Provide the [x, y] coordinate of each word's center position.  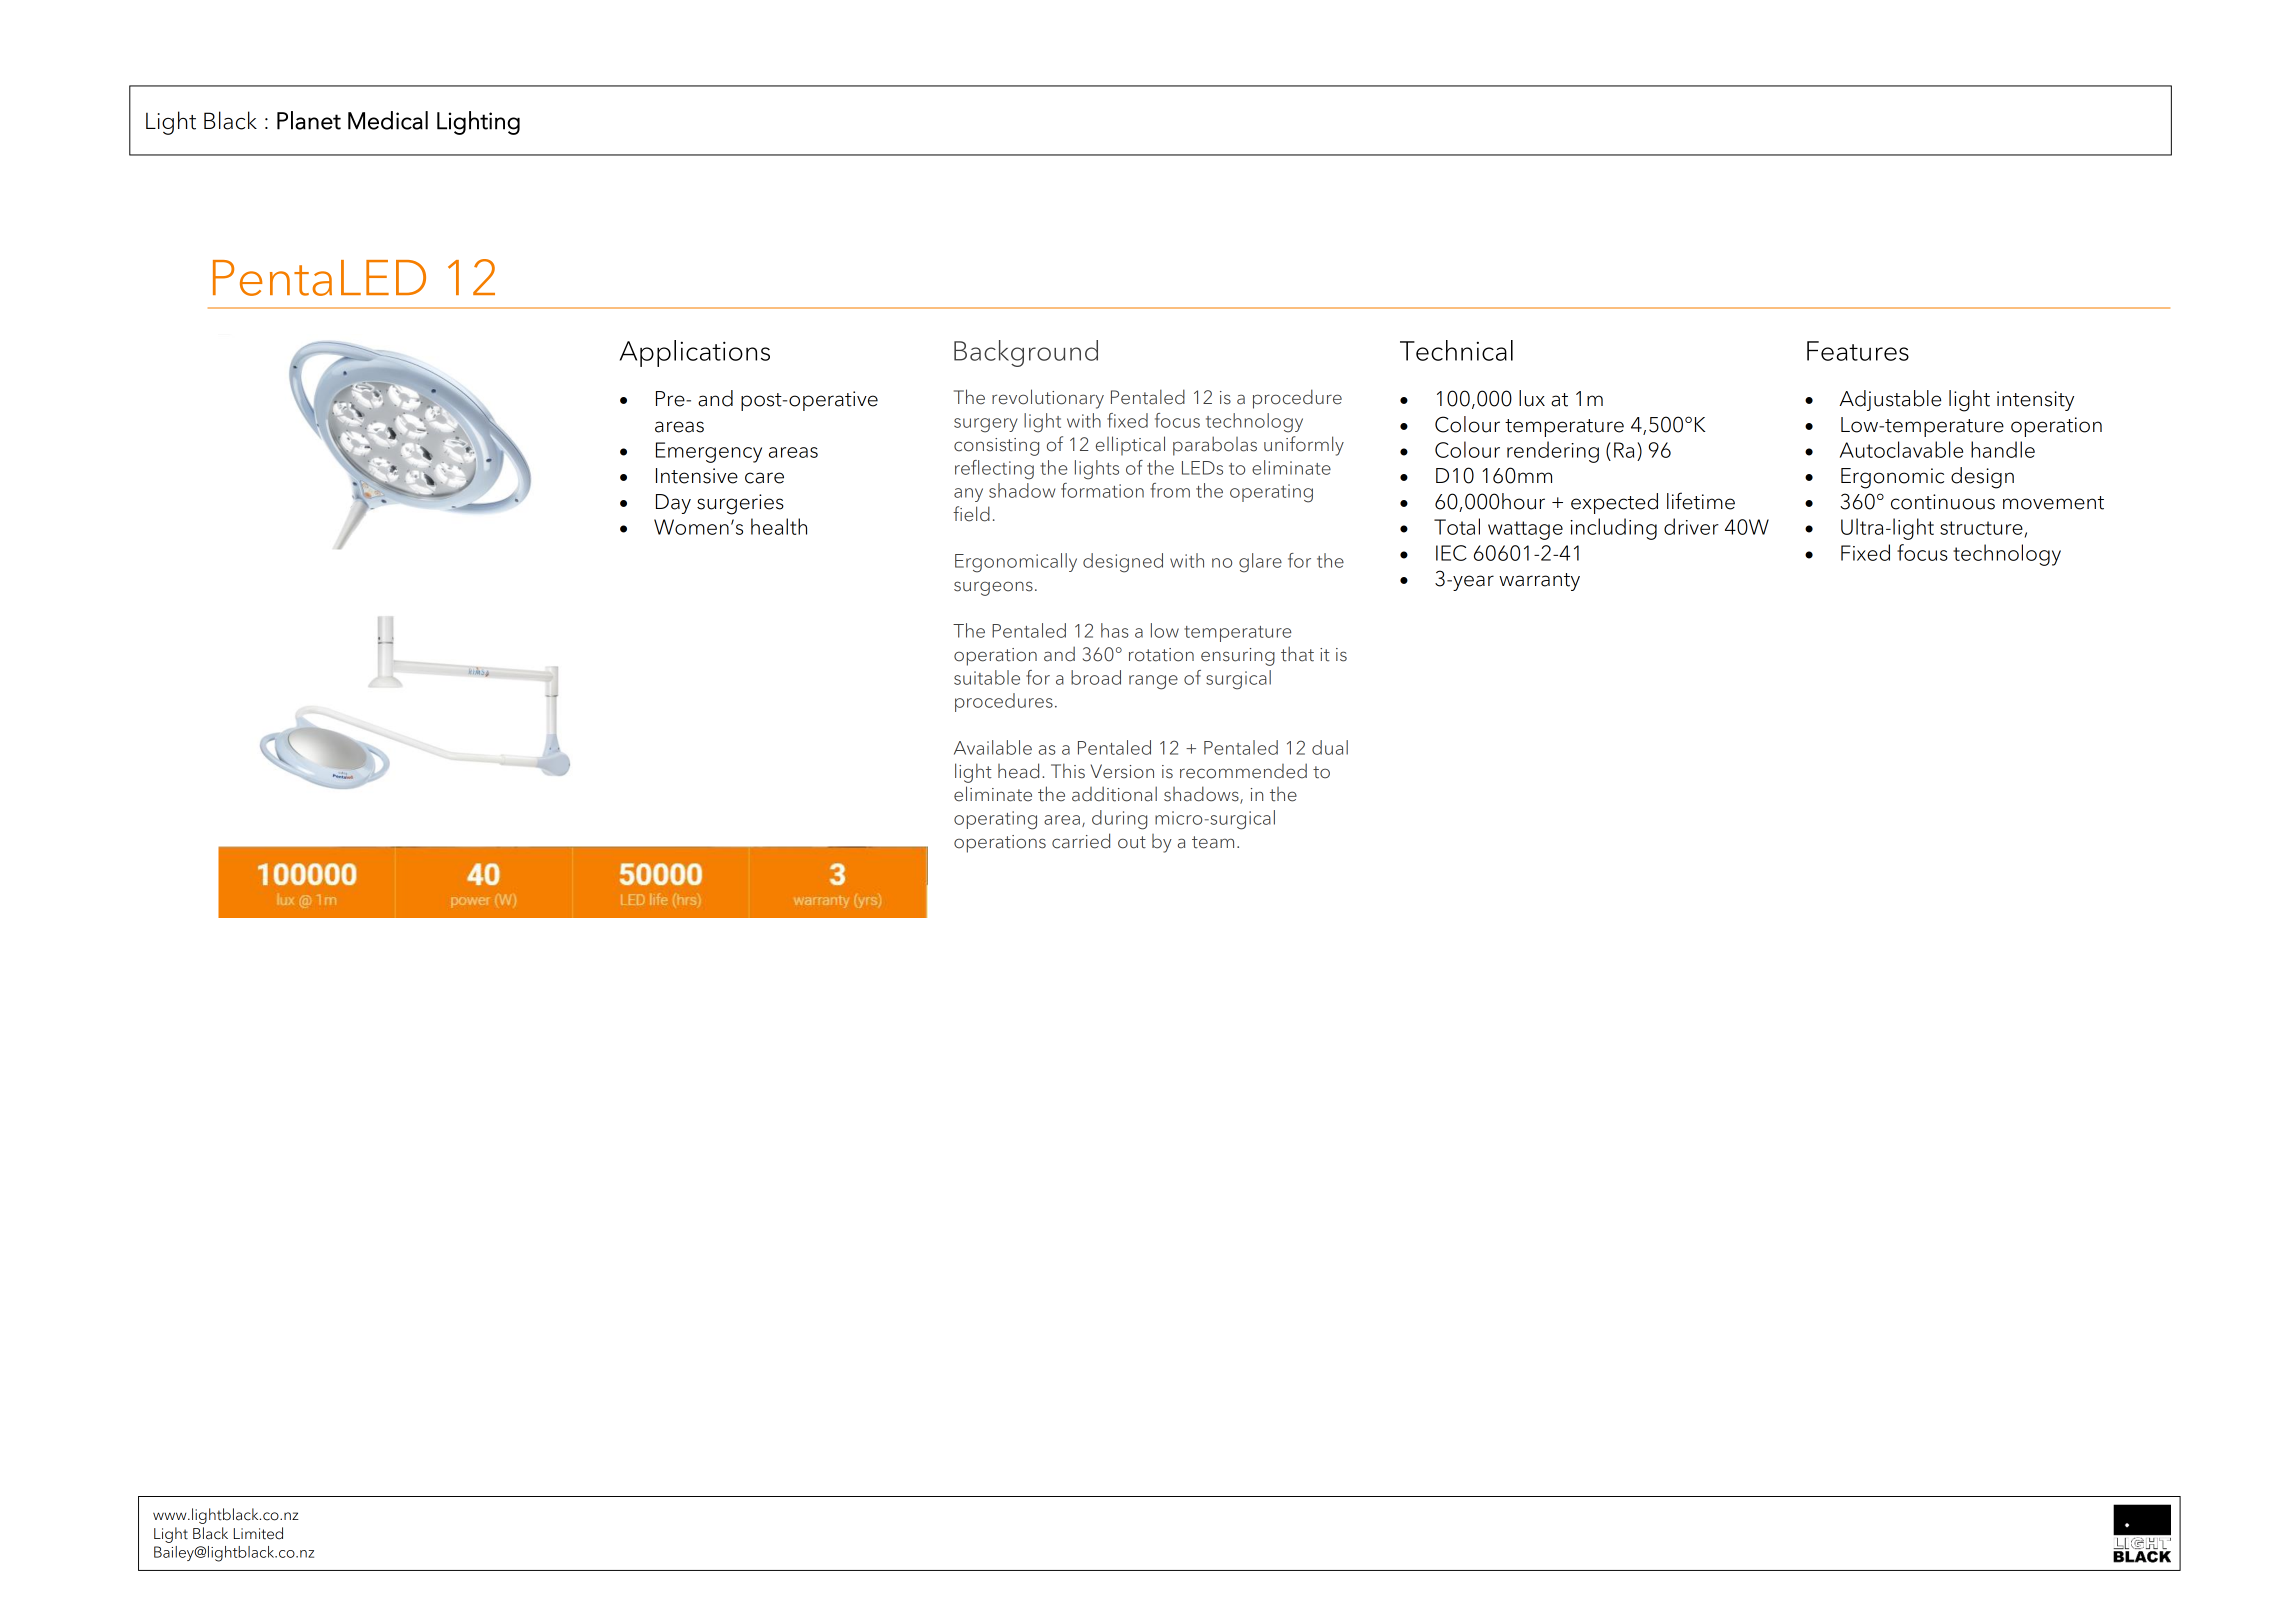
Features [1858, 351]
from [1170, 490]
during [1119, 820]
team [1213, 842]
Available [993, 747]
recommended [1243, 771]
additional [1114, 794]
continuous [1943, 502]
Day [673, 504]
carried [1081, 841]
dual [1330, 747]
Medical [388, 120]
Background [1026, 353]
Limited [258, 1533]
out [1132, 842]
